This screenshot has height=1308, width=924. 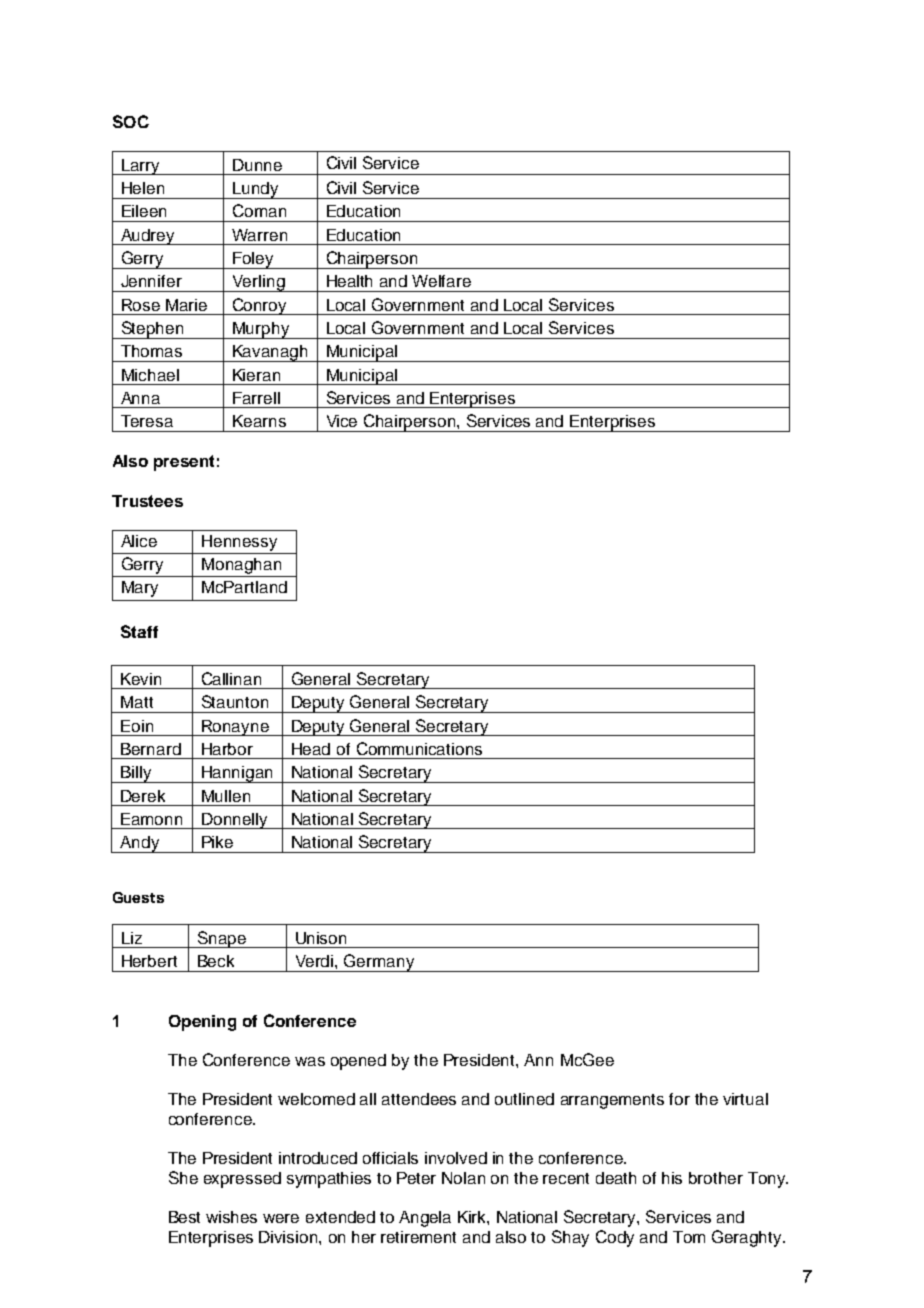 I want to click on Head, so click(x=311, y=749).
